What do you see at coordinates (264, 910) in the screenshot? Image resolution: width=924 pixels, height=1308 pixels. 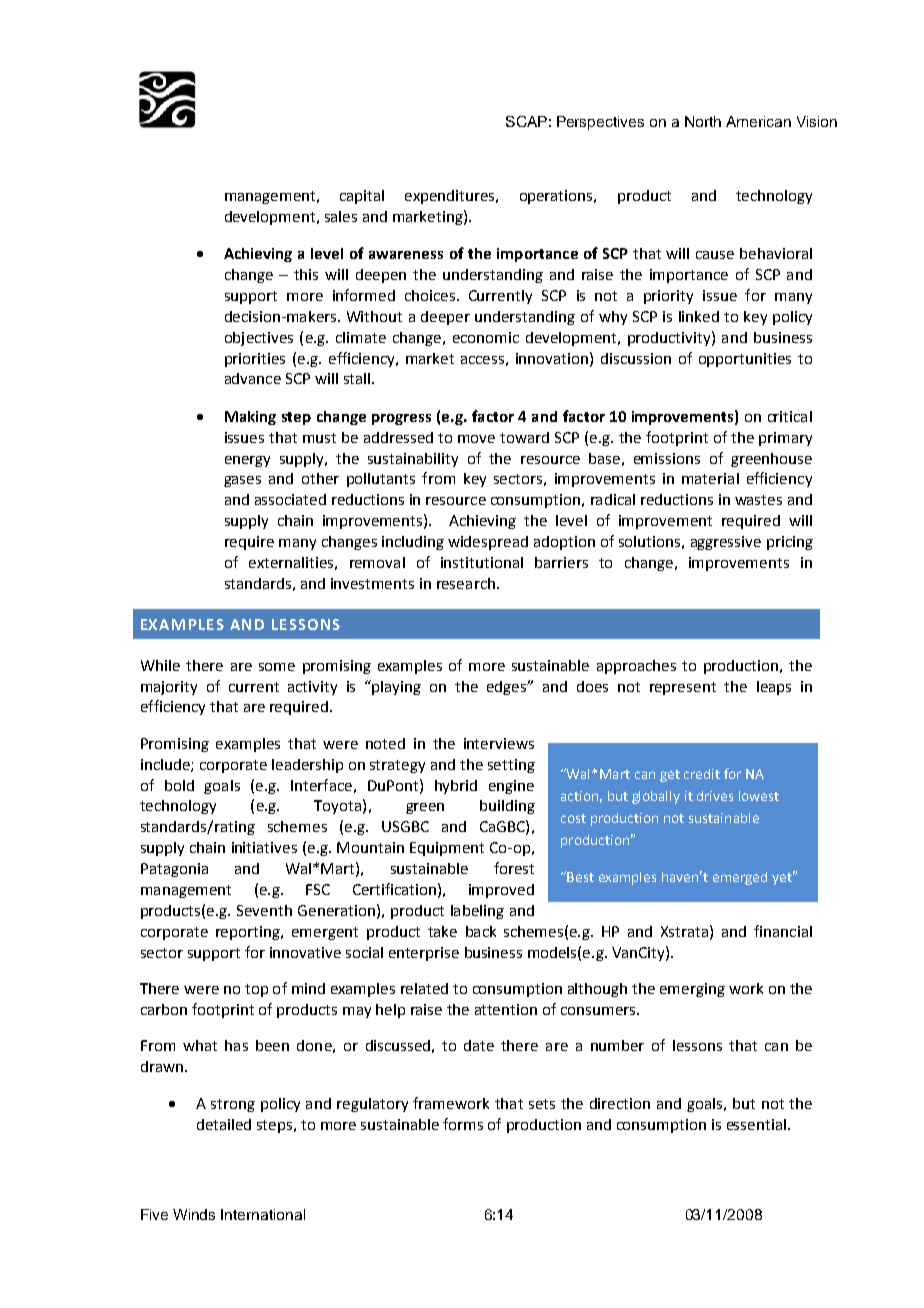 I see `Seventh` at bounding box center [264, 910].
